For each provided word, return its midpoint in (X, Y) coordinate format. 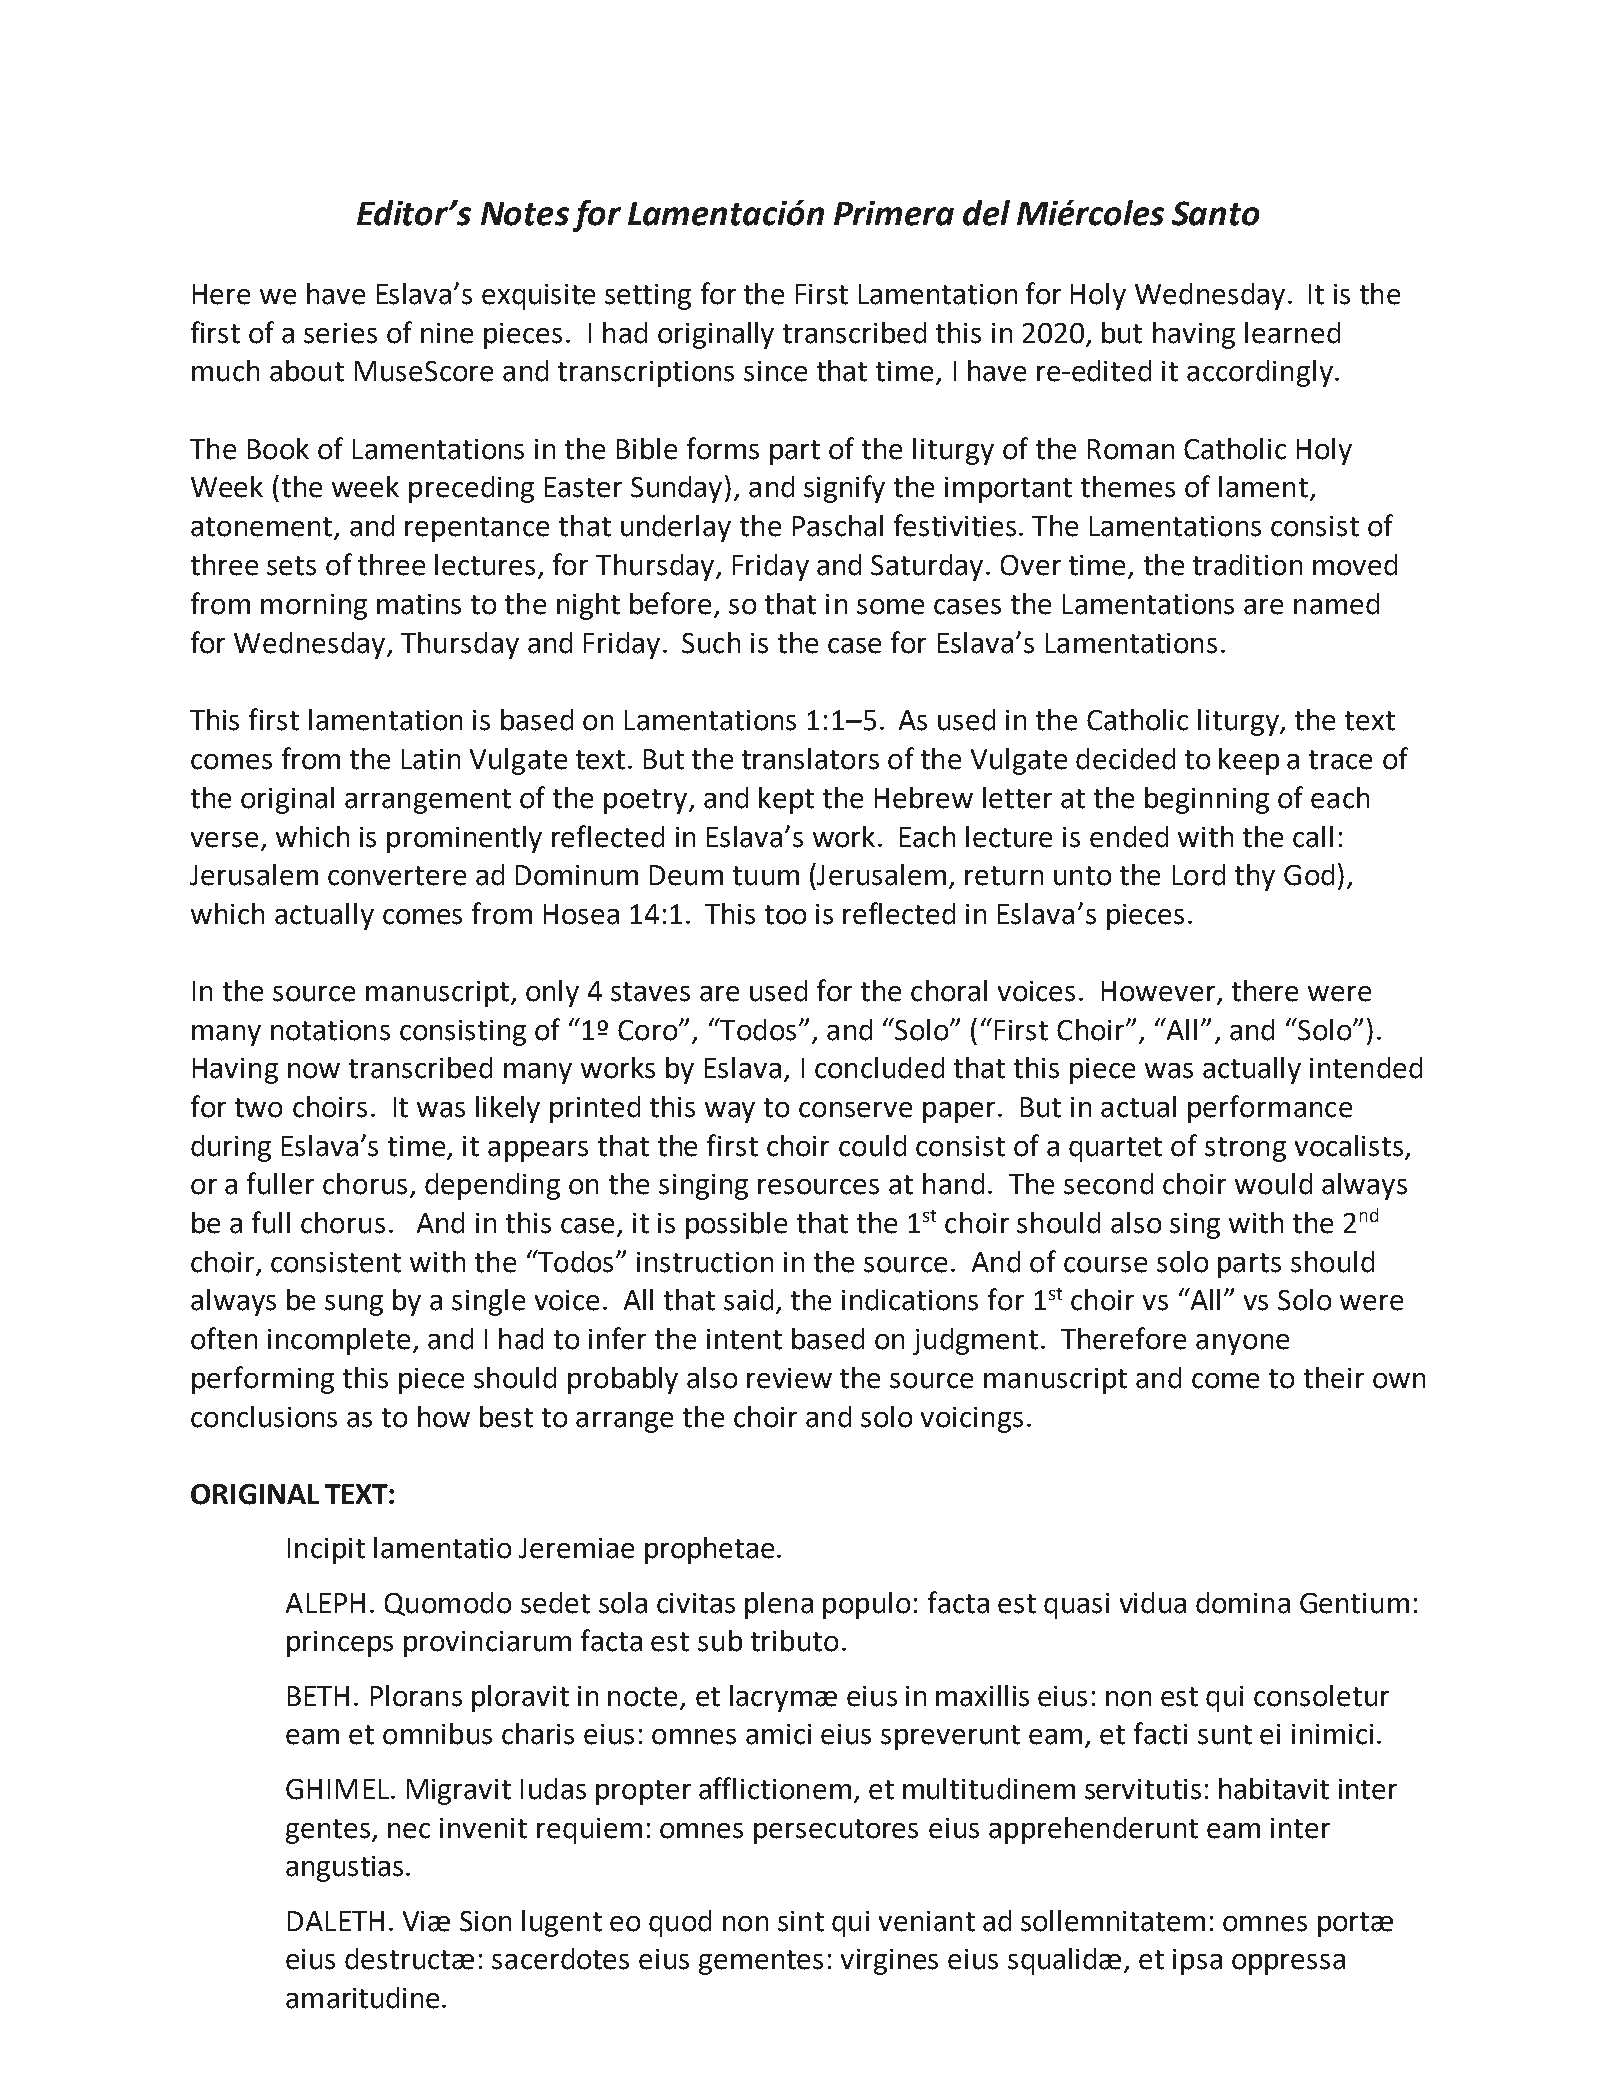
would (1273, 1184)
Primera (894, 213)
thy (1255, 877)
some (890, 607)
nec (409, 1831)
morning (314, 607)
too (785, 915)
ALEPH (325, 1603)
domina (1243, 1603)
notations (330, 1030)
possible (736, 1225)
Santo (1215, 213)
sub (720, 1641)
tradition (1247, 565)
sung (354, 1305)
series (340, 333)
